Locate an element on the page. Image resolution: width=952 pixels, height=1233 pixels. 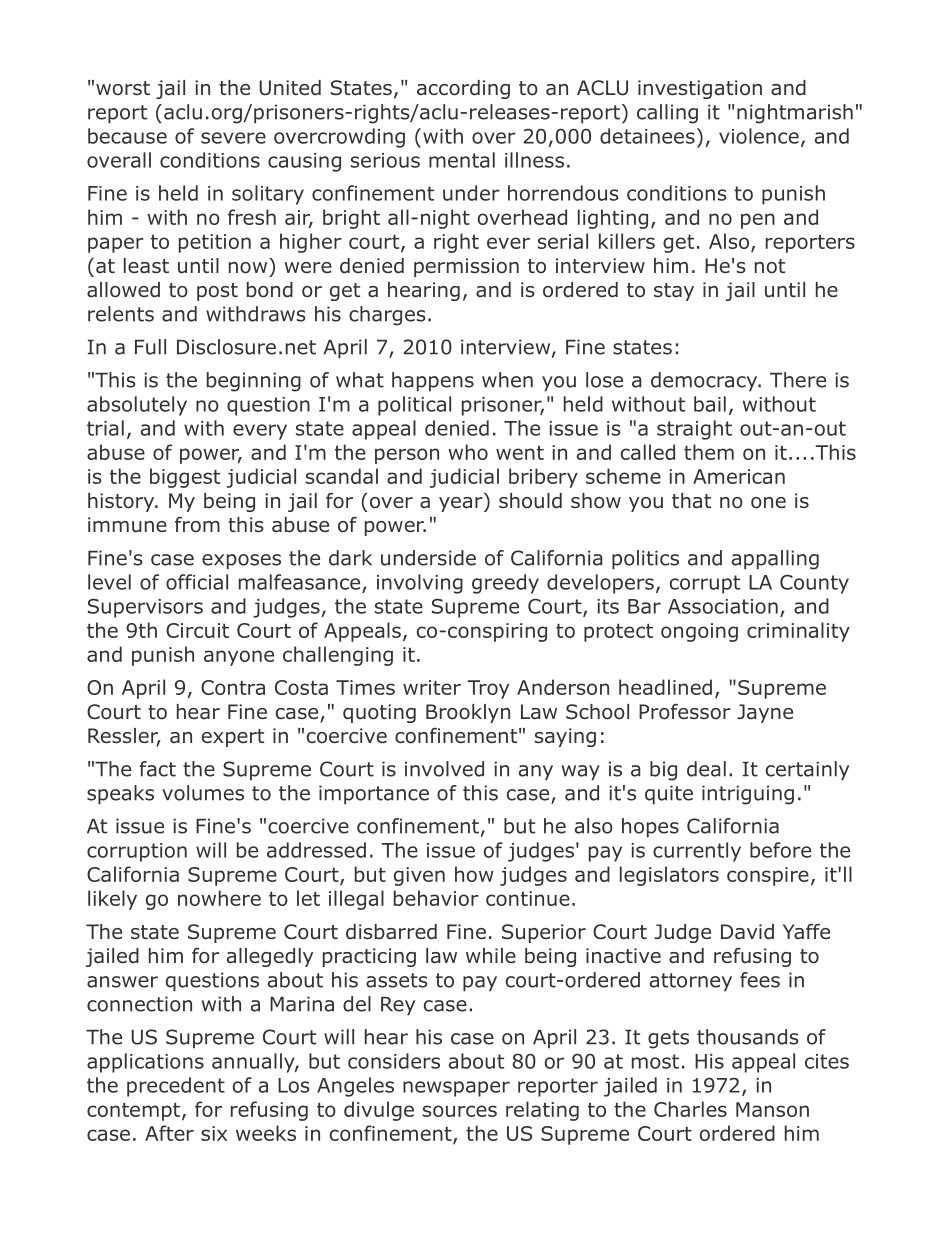
intriguing is located at coordinates (748, 795).
